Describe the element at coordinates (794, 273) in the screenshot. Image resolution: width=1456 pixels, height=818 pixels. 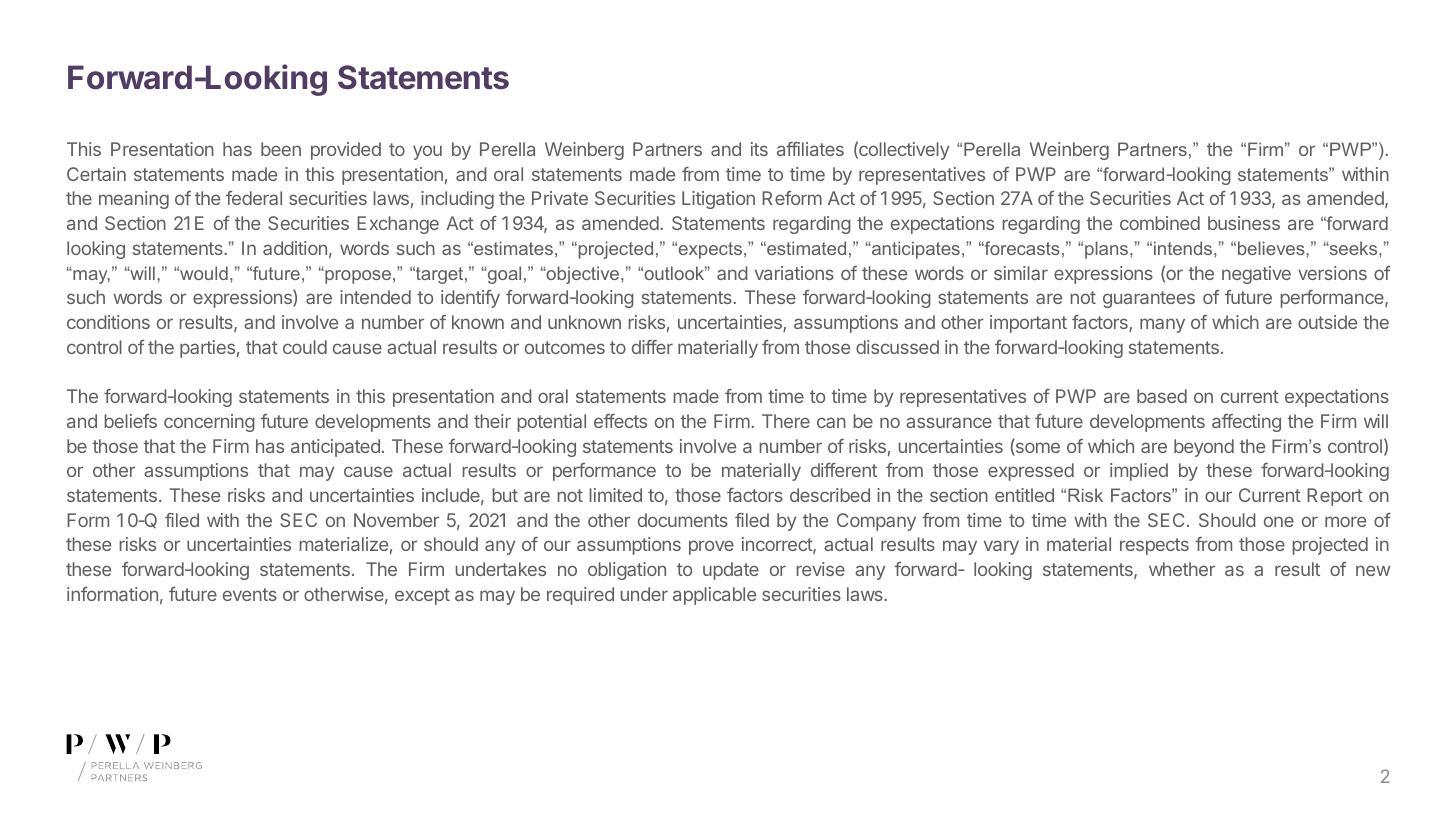
I see `variations` at that location.
